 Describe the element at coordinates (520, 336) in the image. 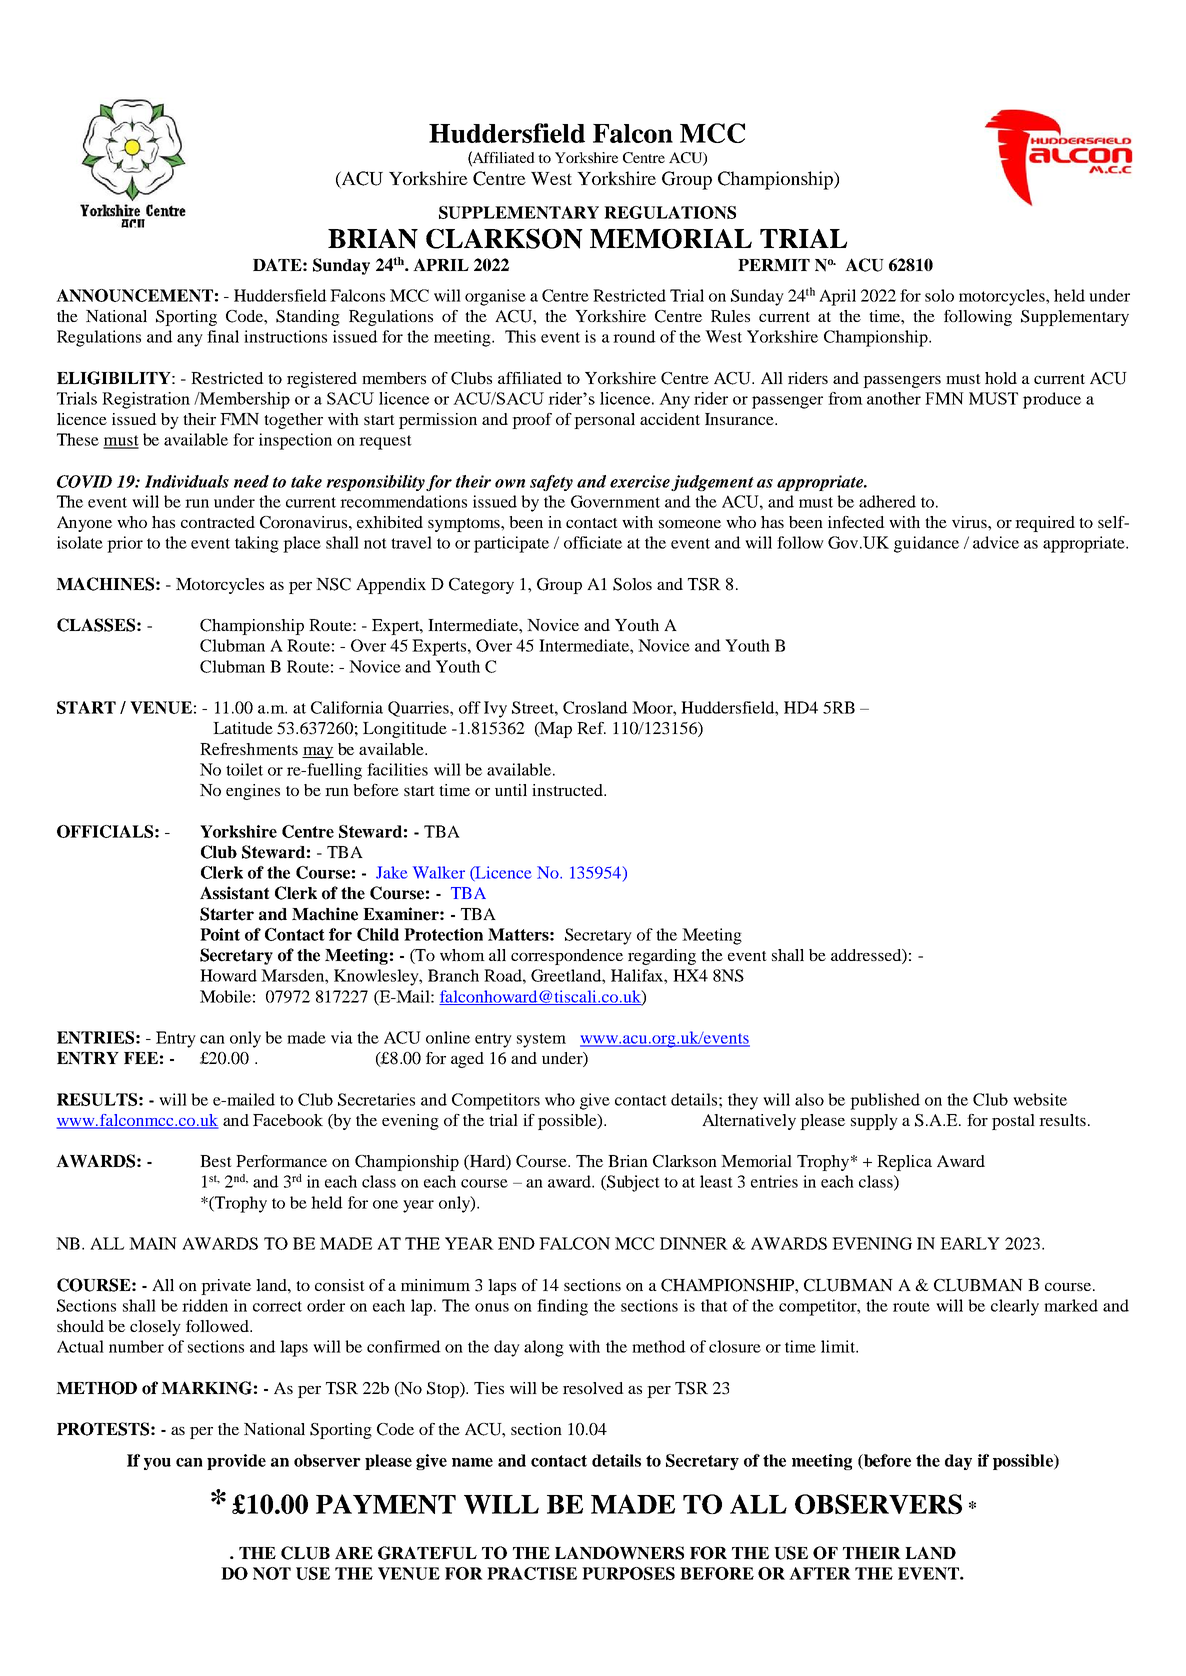

I see `This` at that location.
